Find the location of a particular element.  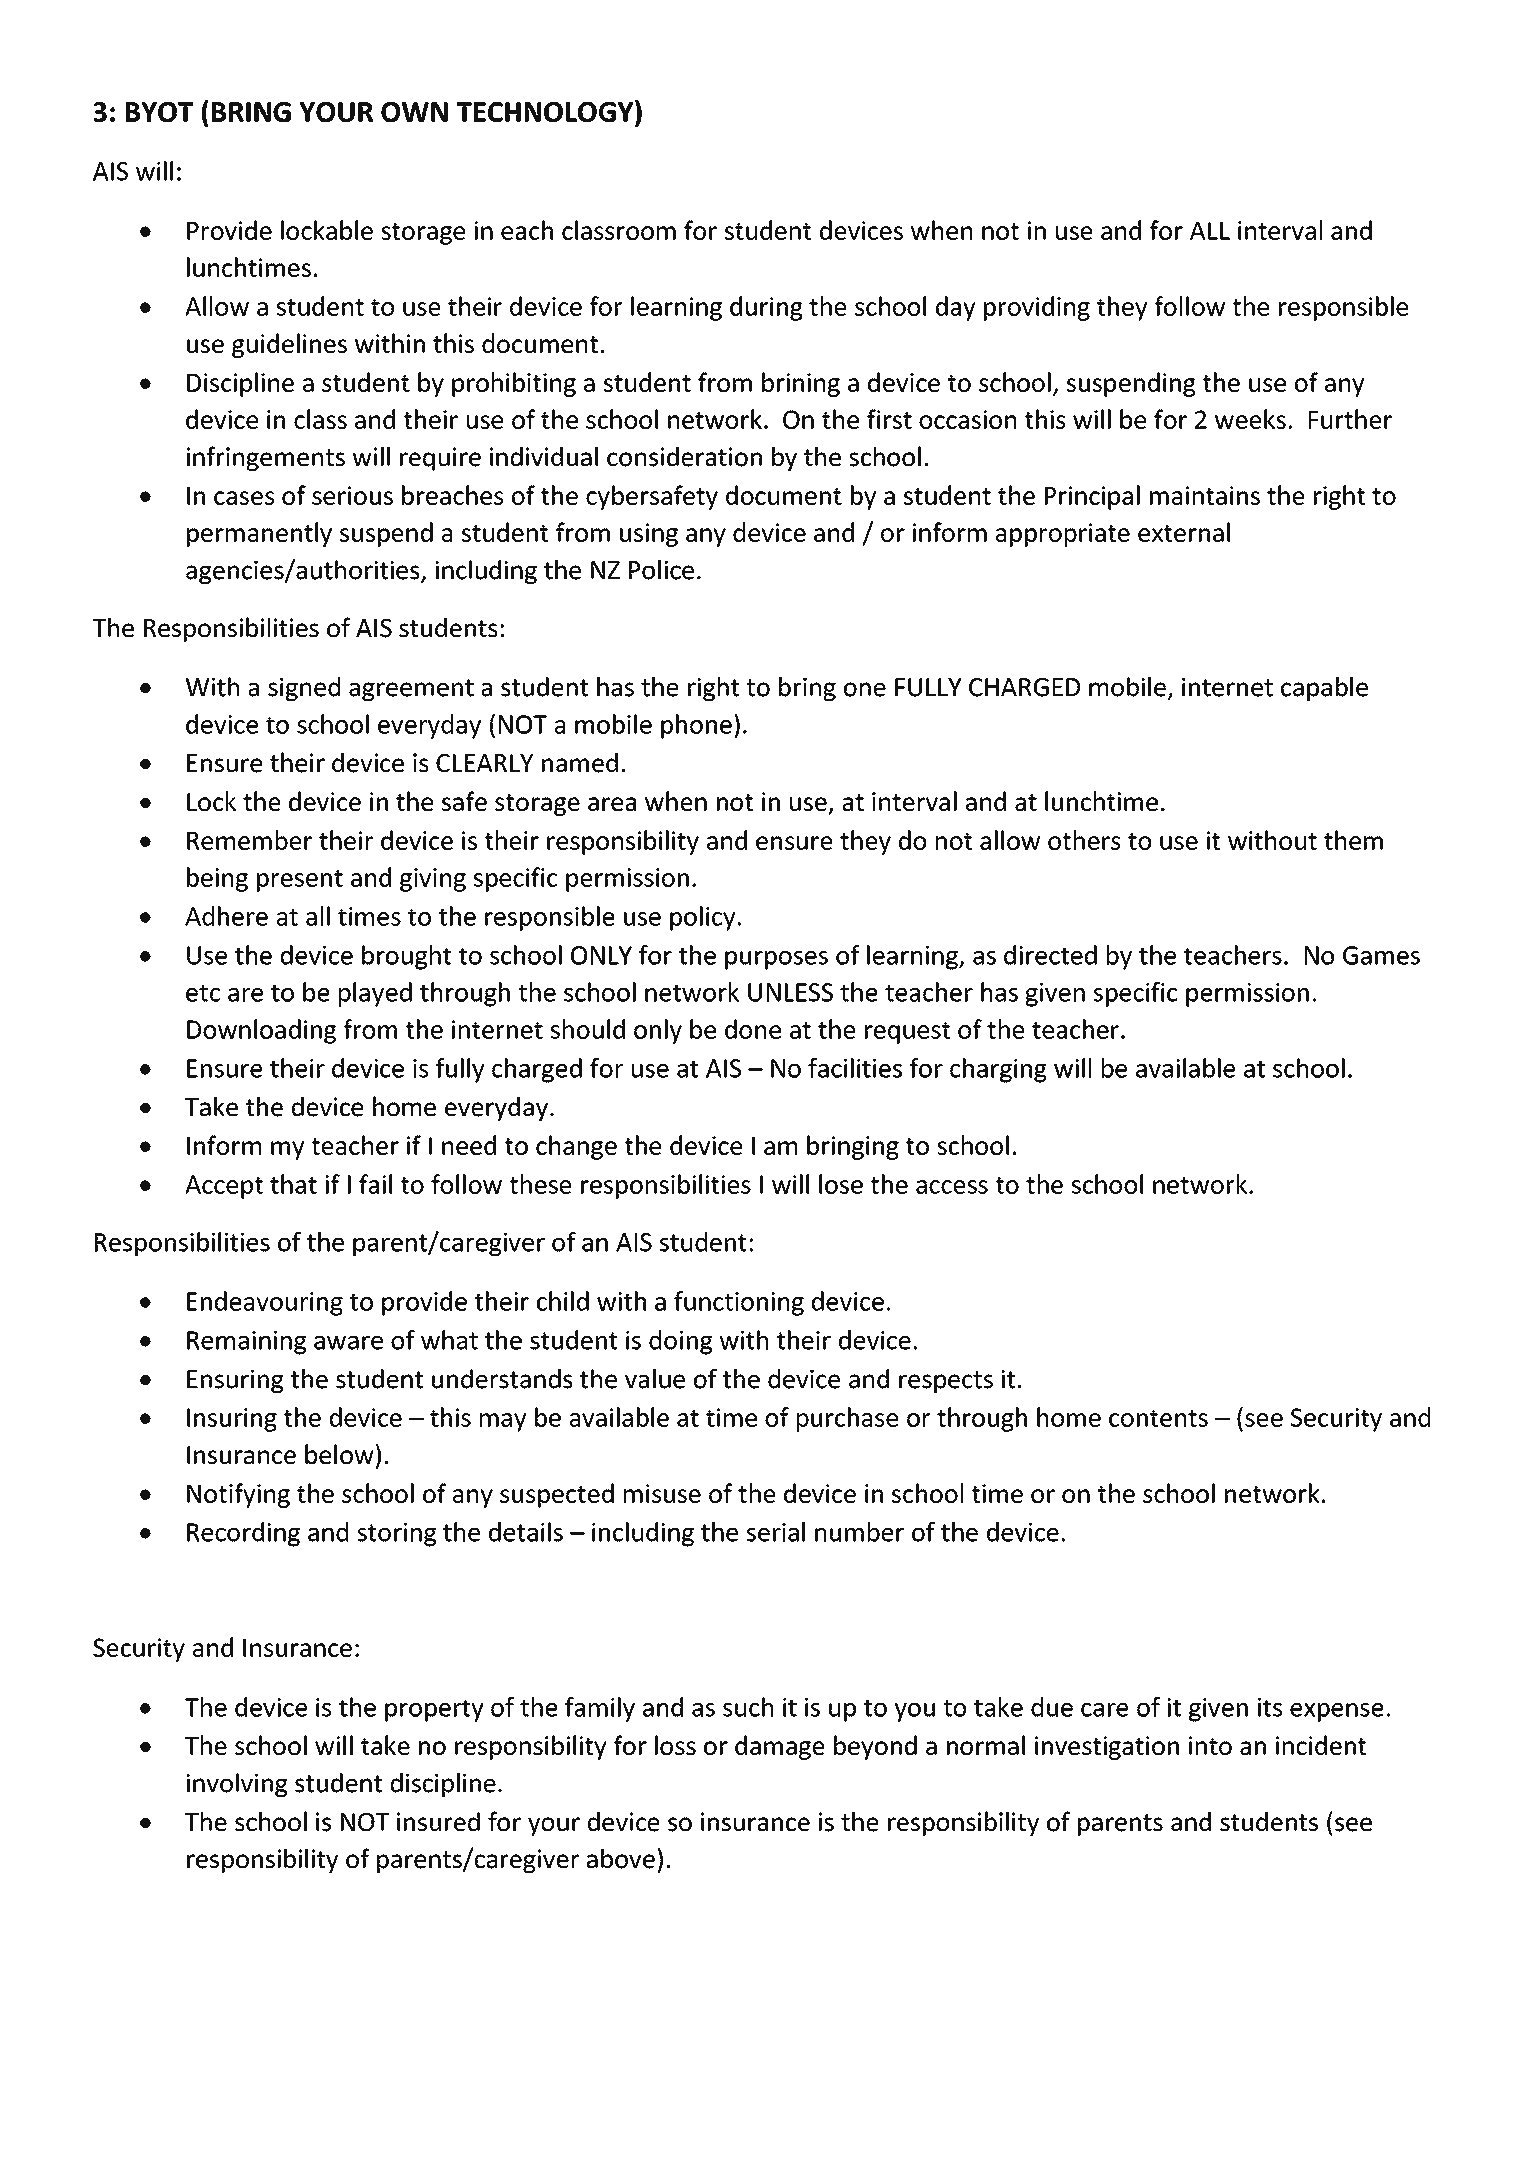

consideration is located at coordinates (684, 457).
